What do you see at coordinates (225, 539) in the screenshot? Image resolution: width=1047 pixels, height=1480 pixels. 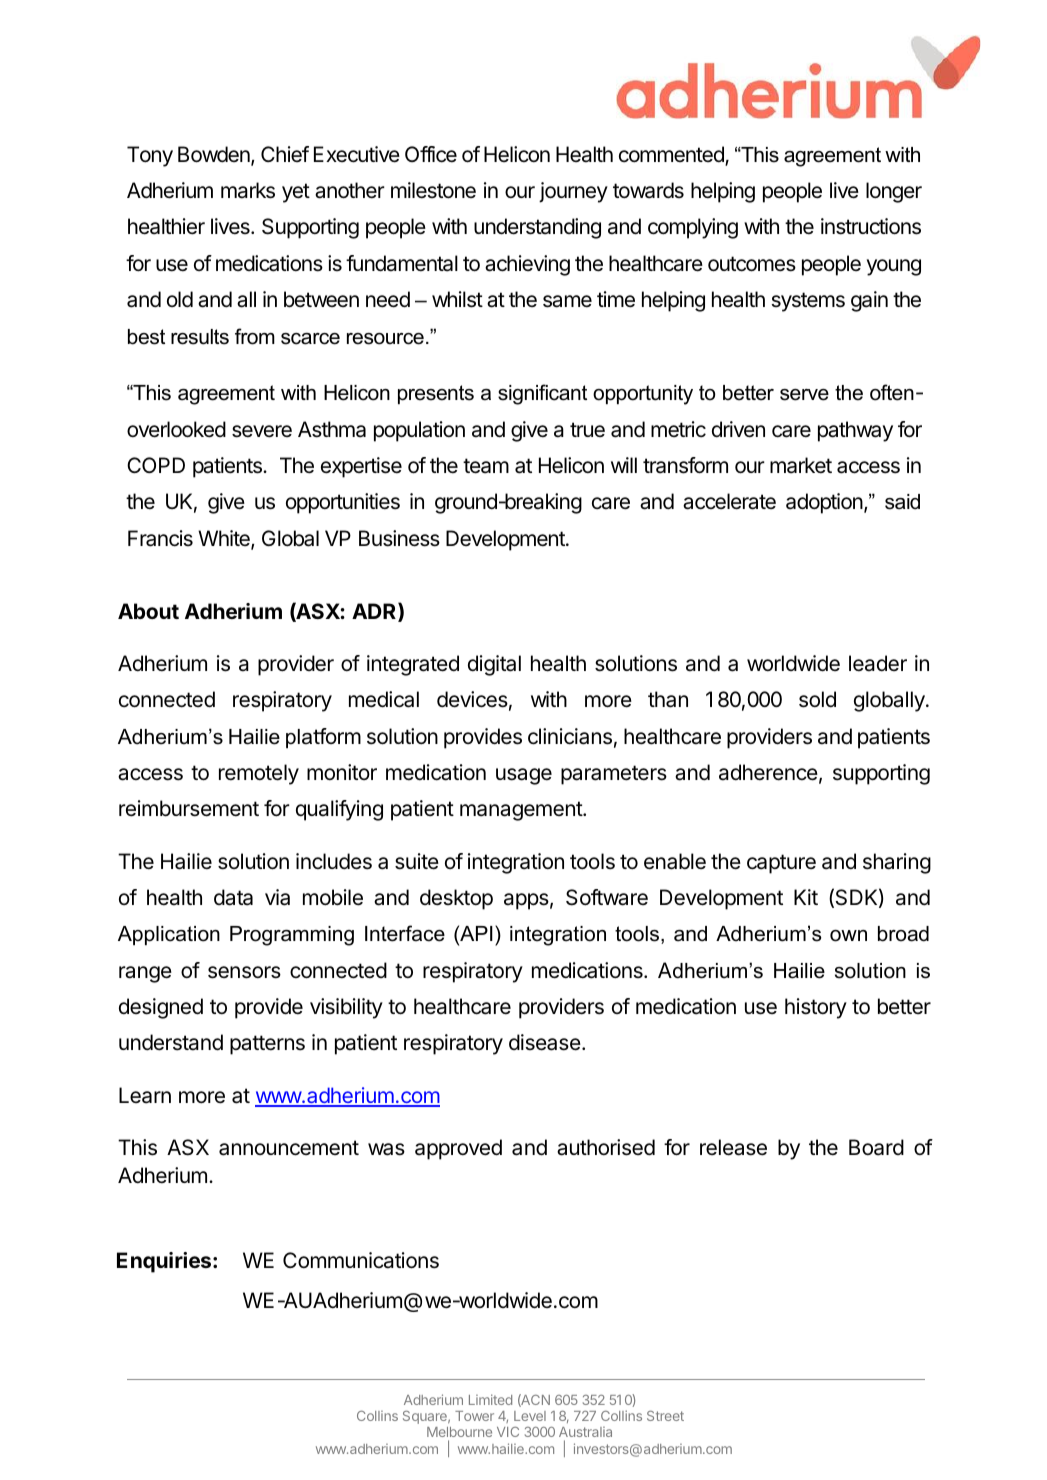 I see `White` at bounding box center [225, 539].
